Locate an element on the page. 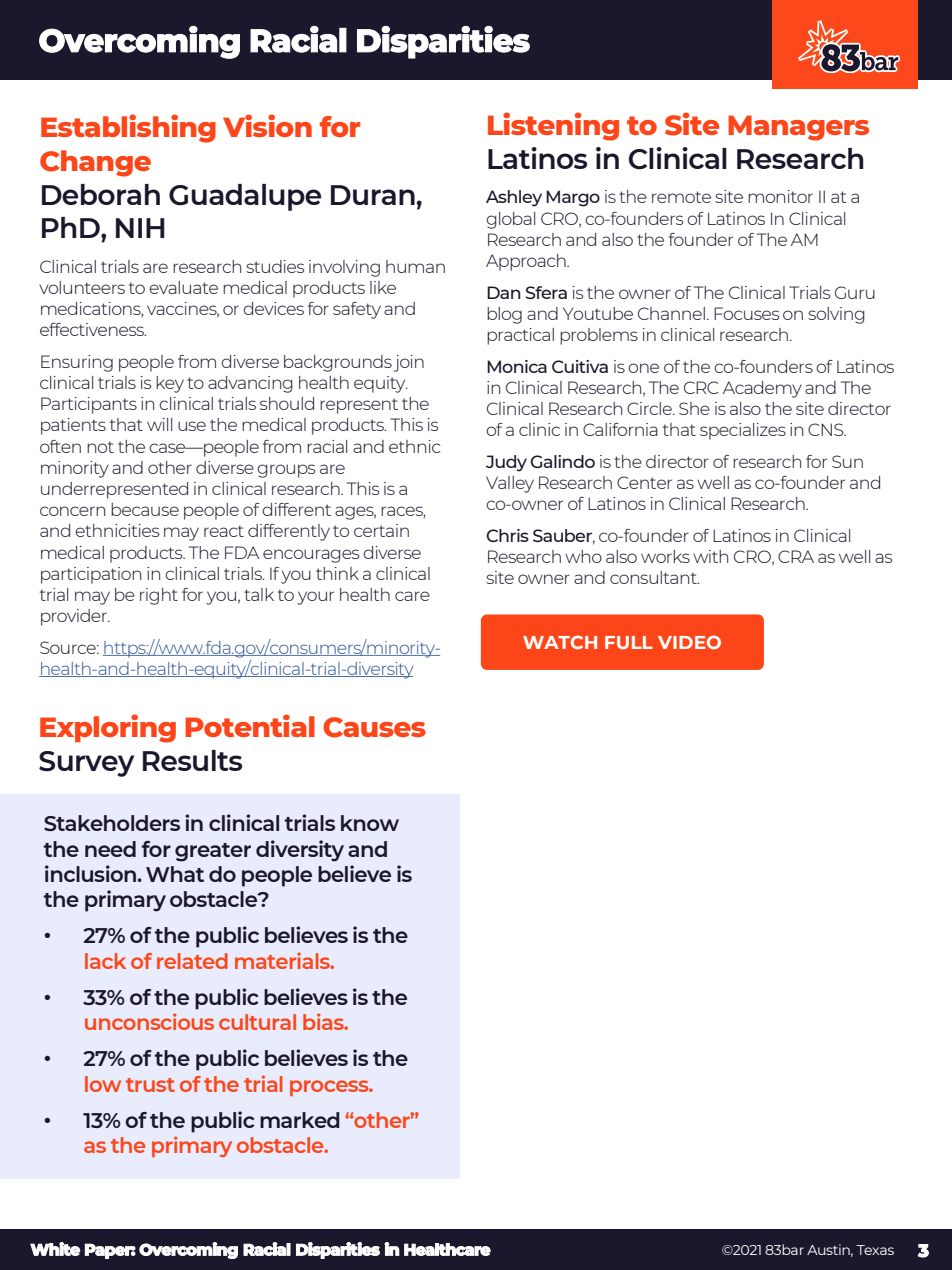 This image has width=952, height=1270. White is located at coordinates (55, 1249).
